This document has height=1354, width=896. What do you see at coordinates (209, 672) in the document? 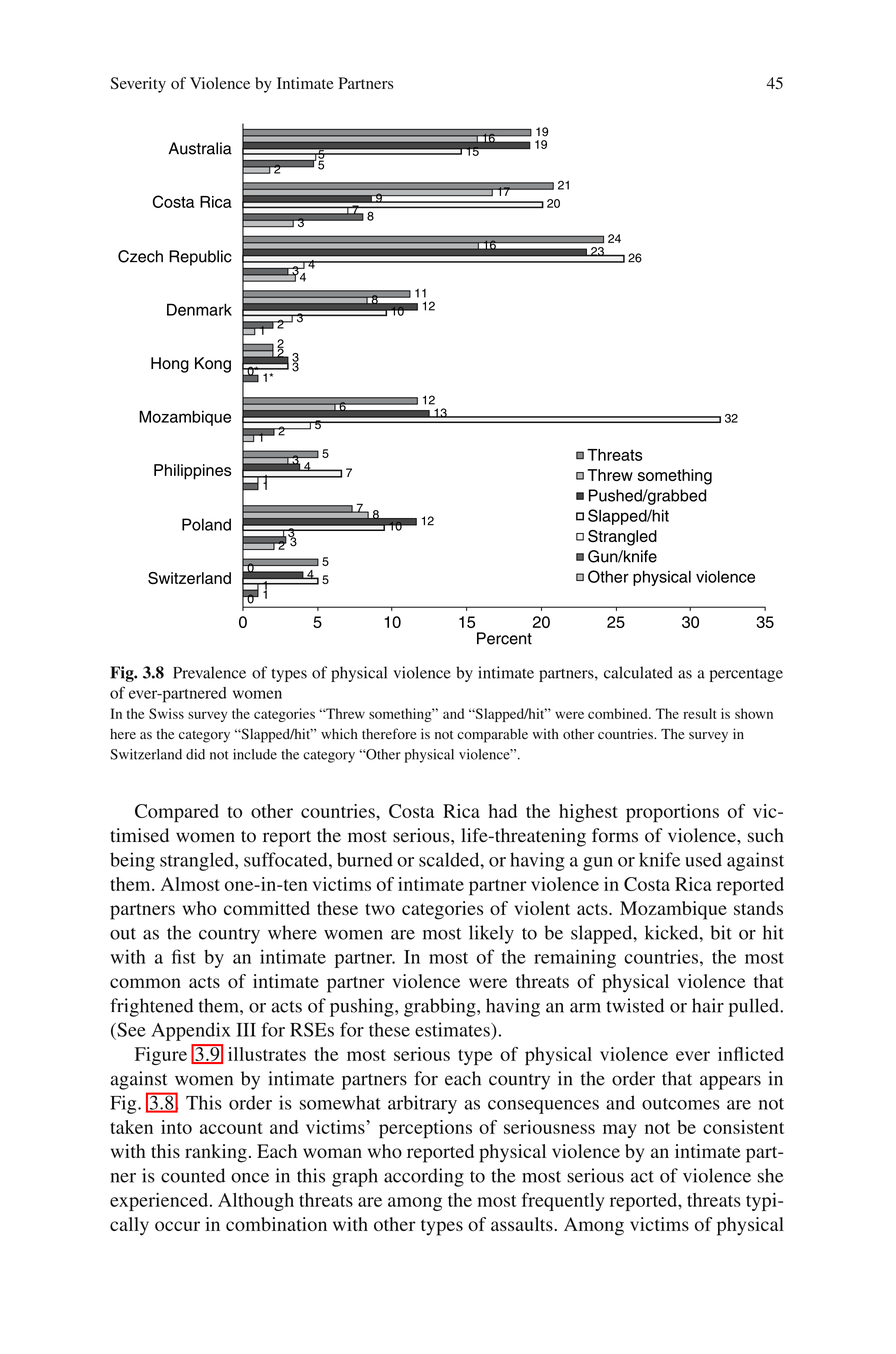
I see `Prevalence` at bounding box center [209, 672].
